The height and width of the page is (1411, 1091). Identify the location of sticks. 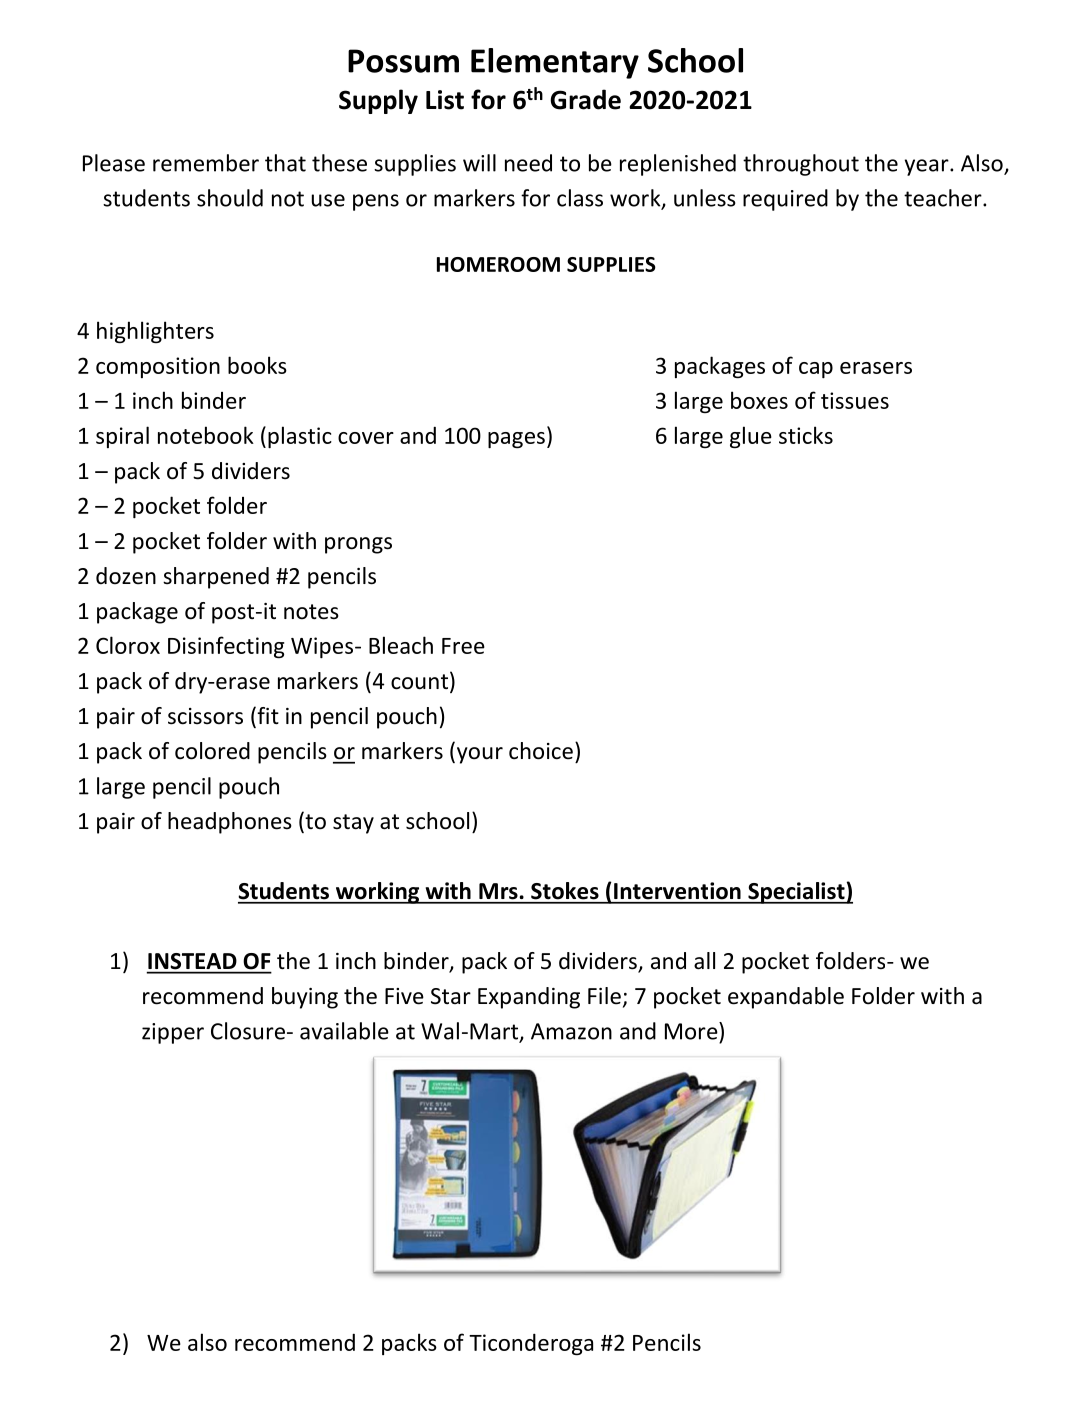
(806, 435).
